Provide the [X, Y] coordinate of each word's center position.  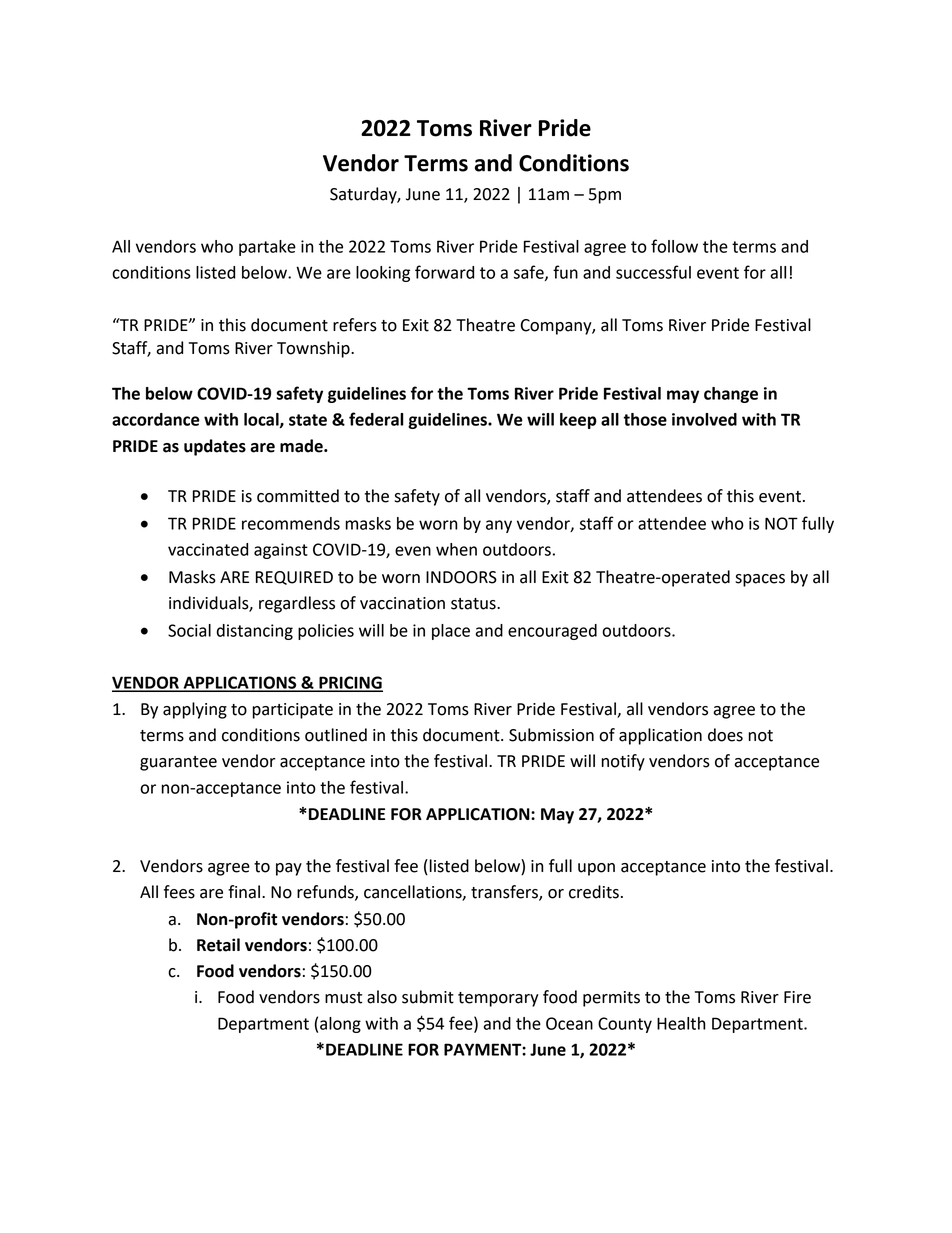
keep [578, 421]
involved [704, 419]
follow [674, 246]
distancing [255, 632]
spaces [760, 580]
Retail [218, 945]
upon [596, 869]
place [451, 632]
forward [444, 272]
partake [267, 248]
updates [215, 447]
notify [623, 762]
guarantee [178, 763]
